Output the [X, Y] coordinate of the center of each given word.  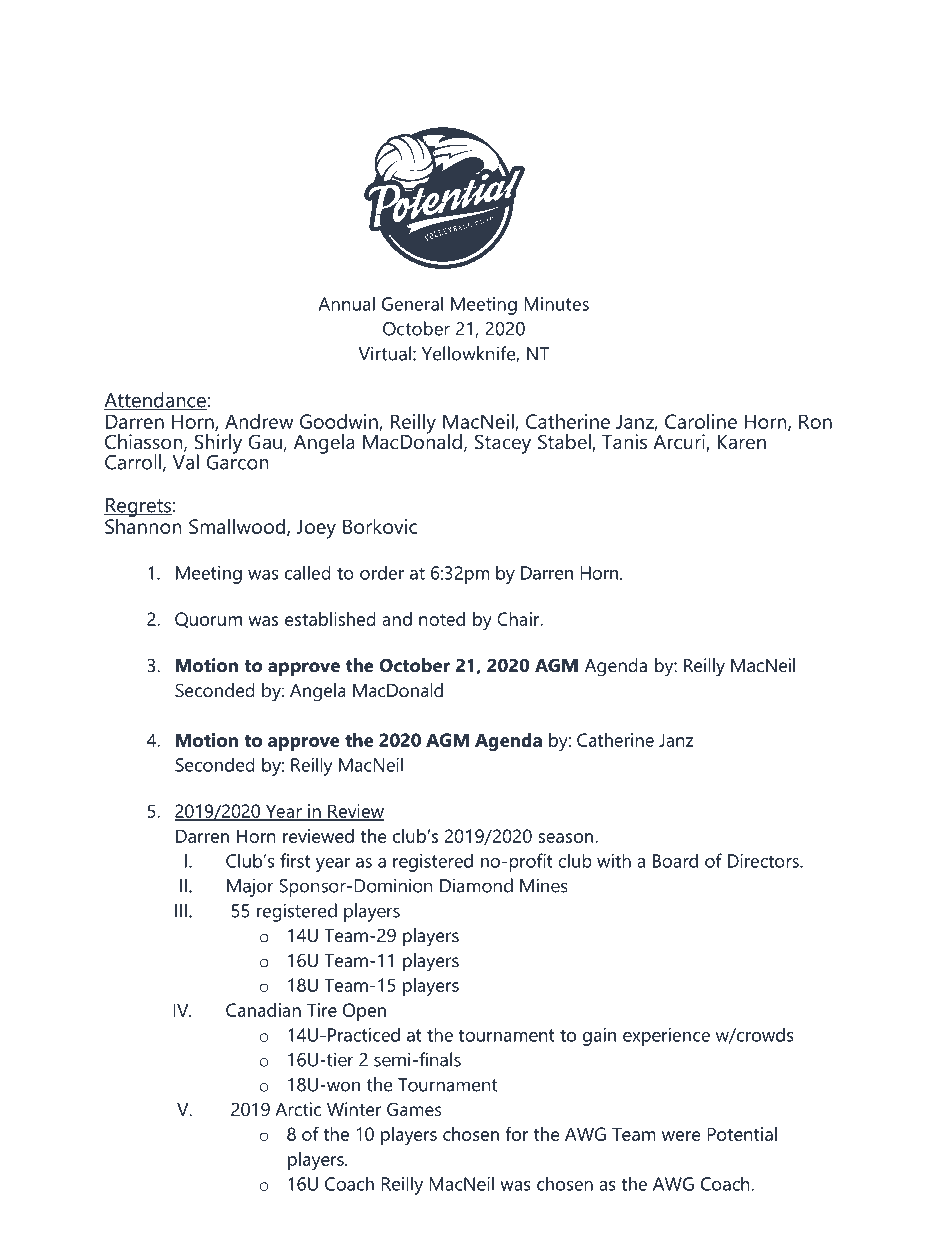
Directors [764, 861]
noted [442, 619]
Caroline [701, 421]
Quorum [208, 620]
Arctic [298, 1109]
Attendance [155, 401]
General [412, 303]
